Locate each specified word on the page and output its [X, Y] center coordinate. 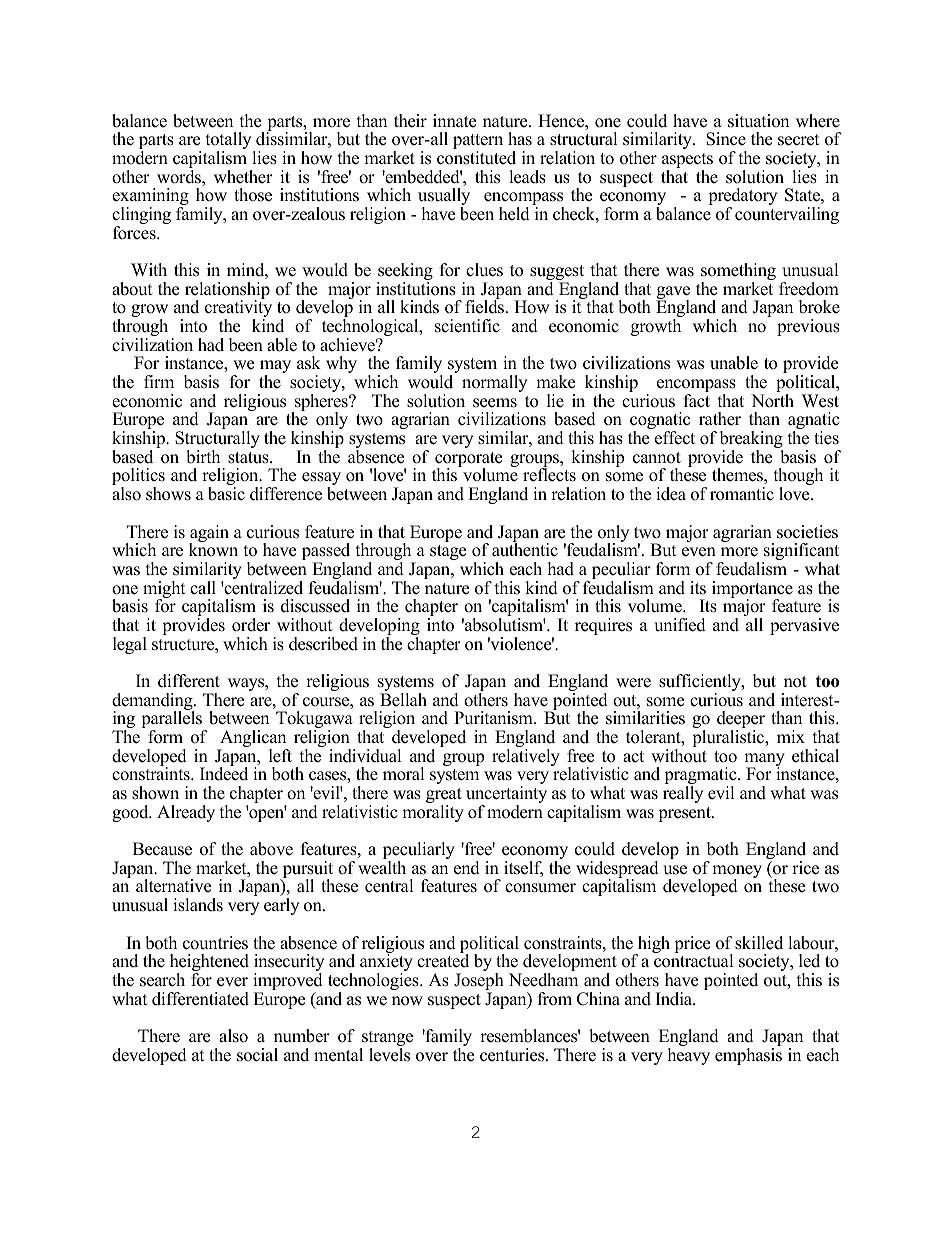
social [257, 1055]
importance [752, 591]
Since [726, 139]
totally [230, 142]
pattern [478, 143]
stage [448, 552]
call [203, 588]
